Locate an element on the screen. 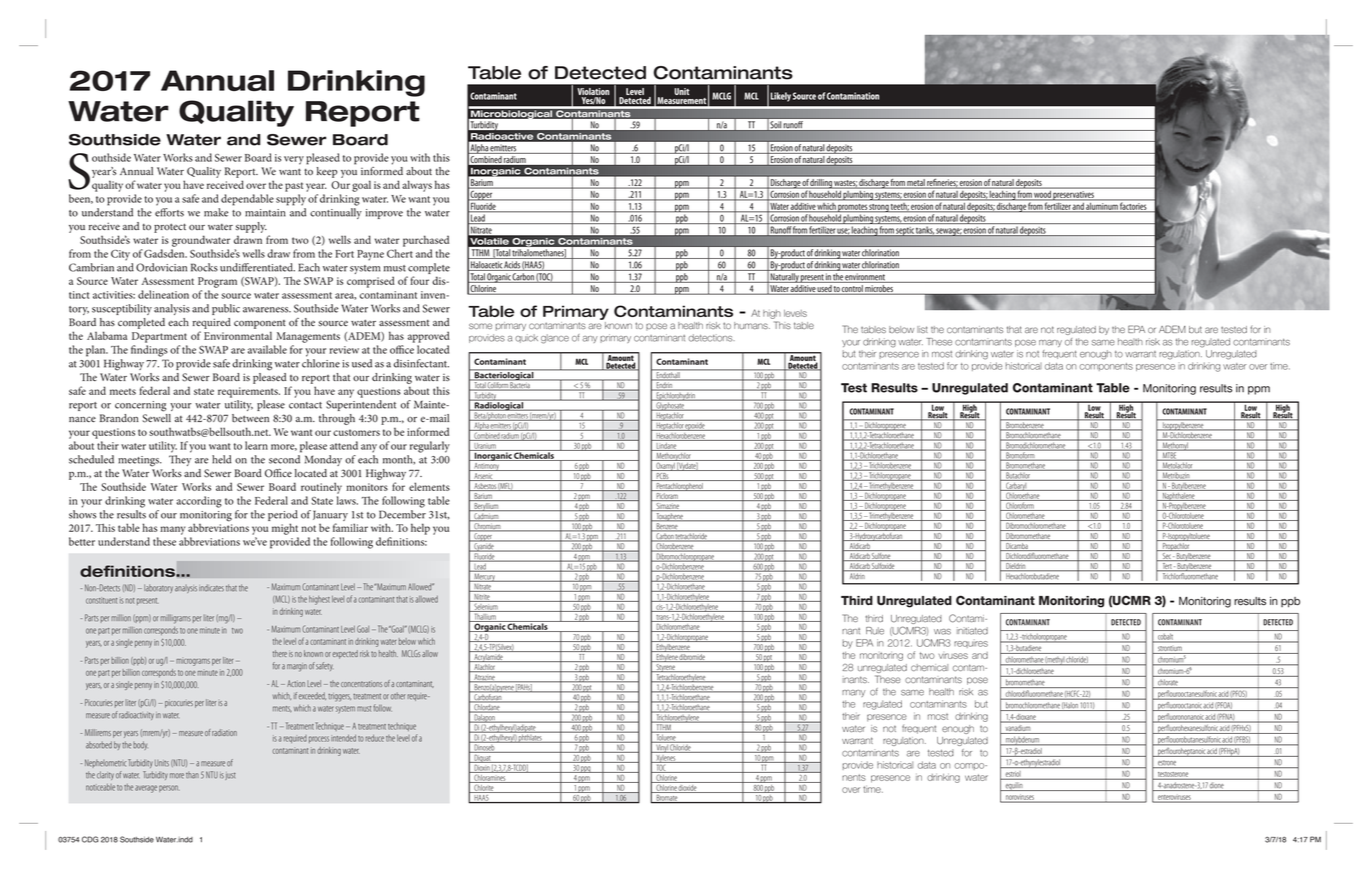 Image resolution: width=1372 pixels, height=869 pixels. past is located at coordinates (294, 187).
